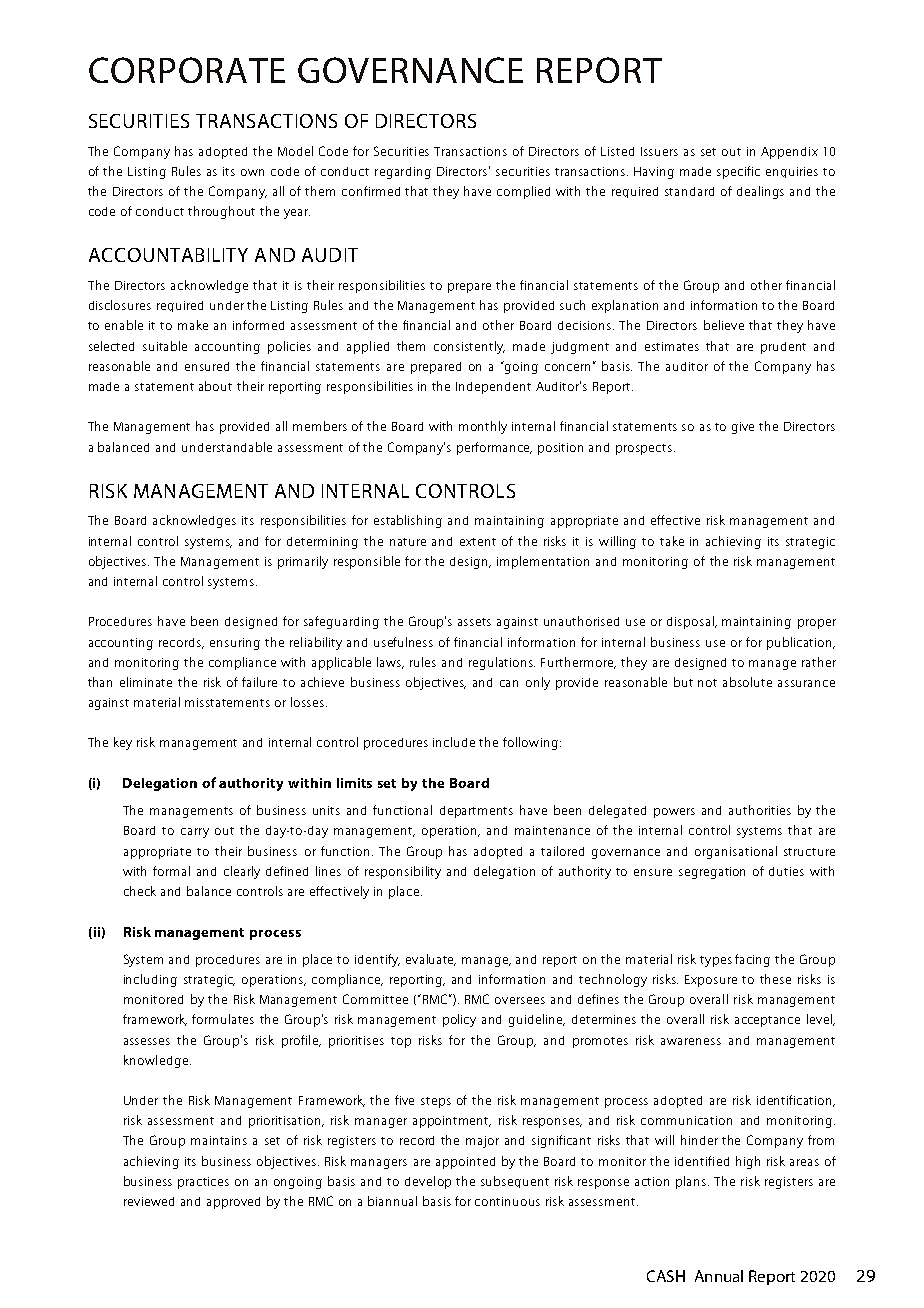 The image size is (924, 1308). Describe the element at coordinates (149, 1201) in the screenshot. I see `reviewed` at that location.
